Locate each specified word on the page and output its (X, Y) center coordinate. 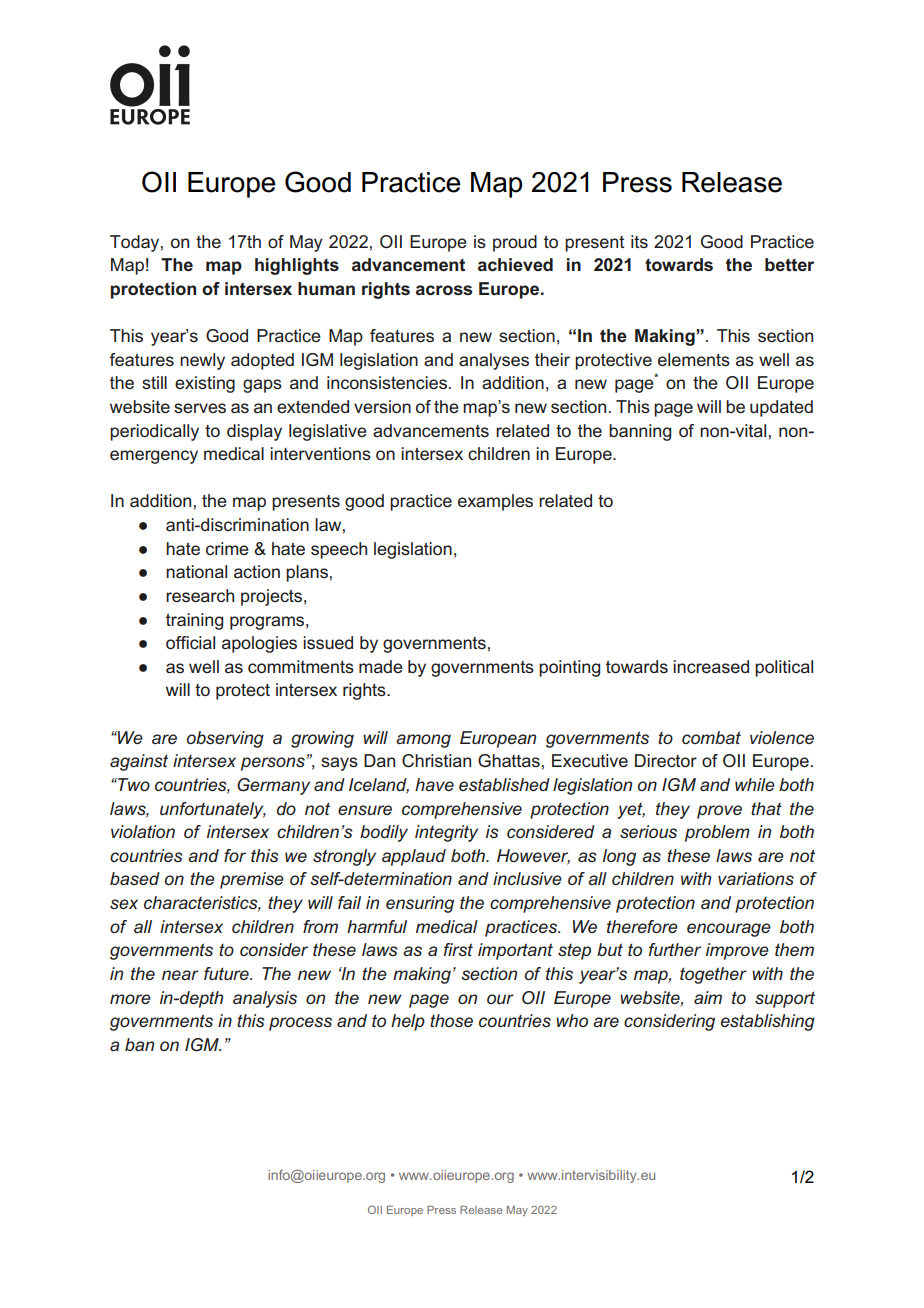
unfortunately (213, 810)
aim (708, 997)
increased (711, 666)
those (451, 1020)
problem (717, 833)
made (381, 666)
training (194, 621)
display (254, 432)
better (789, 264)
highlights (297, 266)
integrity (446, 833)
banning (640, 432)
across (444, 290)
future (227, 973)
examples (495, 502)
